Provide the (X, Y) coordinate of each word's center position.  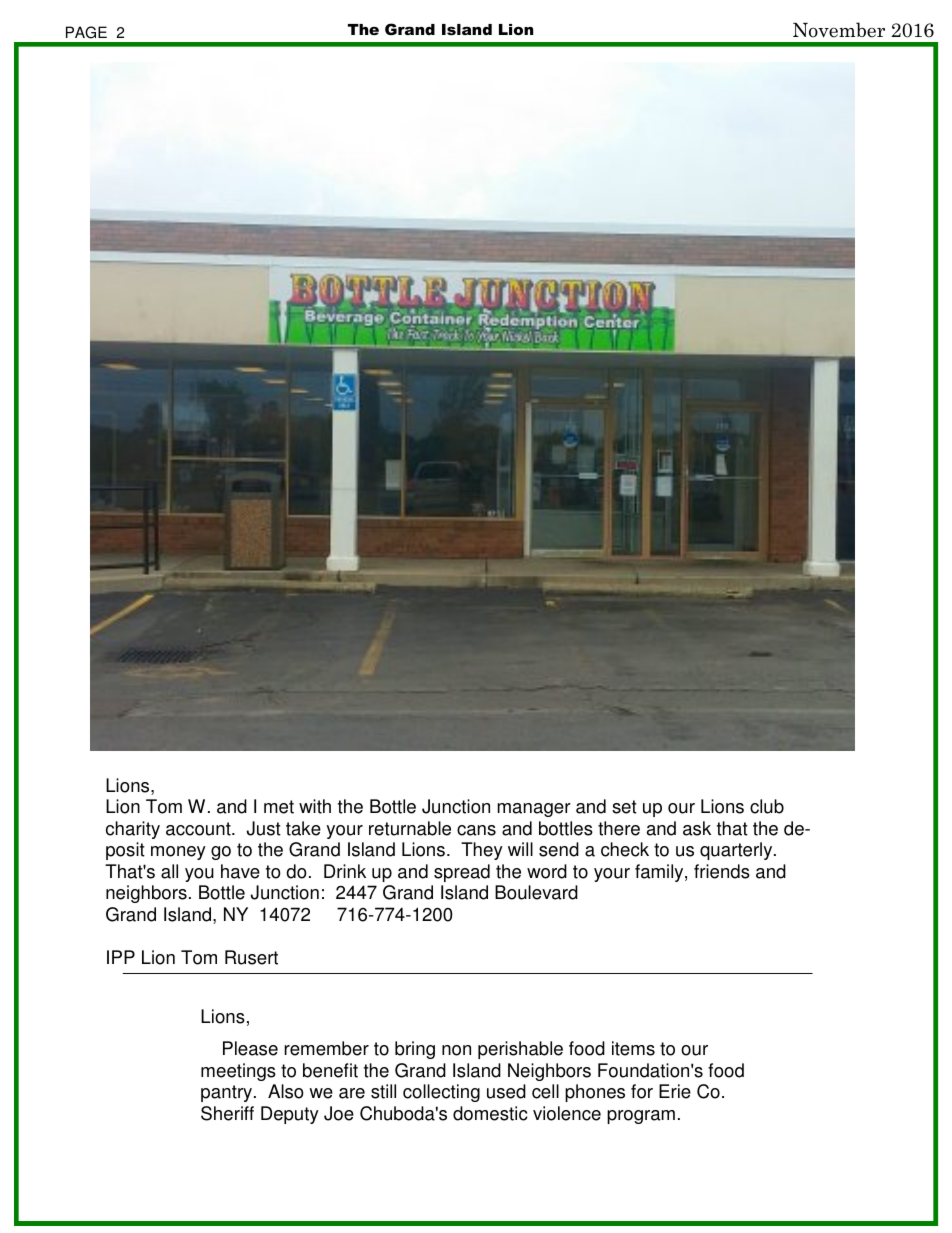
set (624, 807)
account (199, 829)
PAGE (86, 32)
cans (476, 830)
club (767, 806)
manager (534, 810)
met (279, 807)
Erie (675, 1091)
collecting (441, 1093)
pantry (228, 1093)
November (839, 30)
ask (697, 828)
